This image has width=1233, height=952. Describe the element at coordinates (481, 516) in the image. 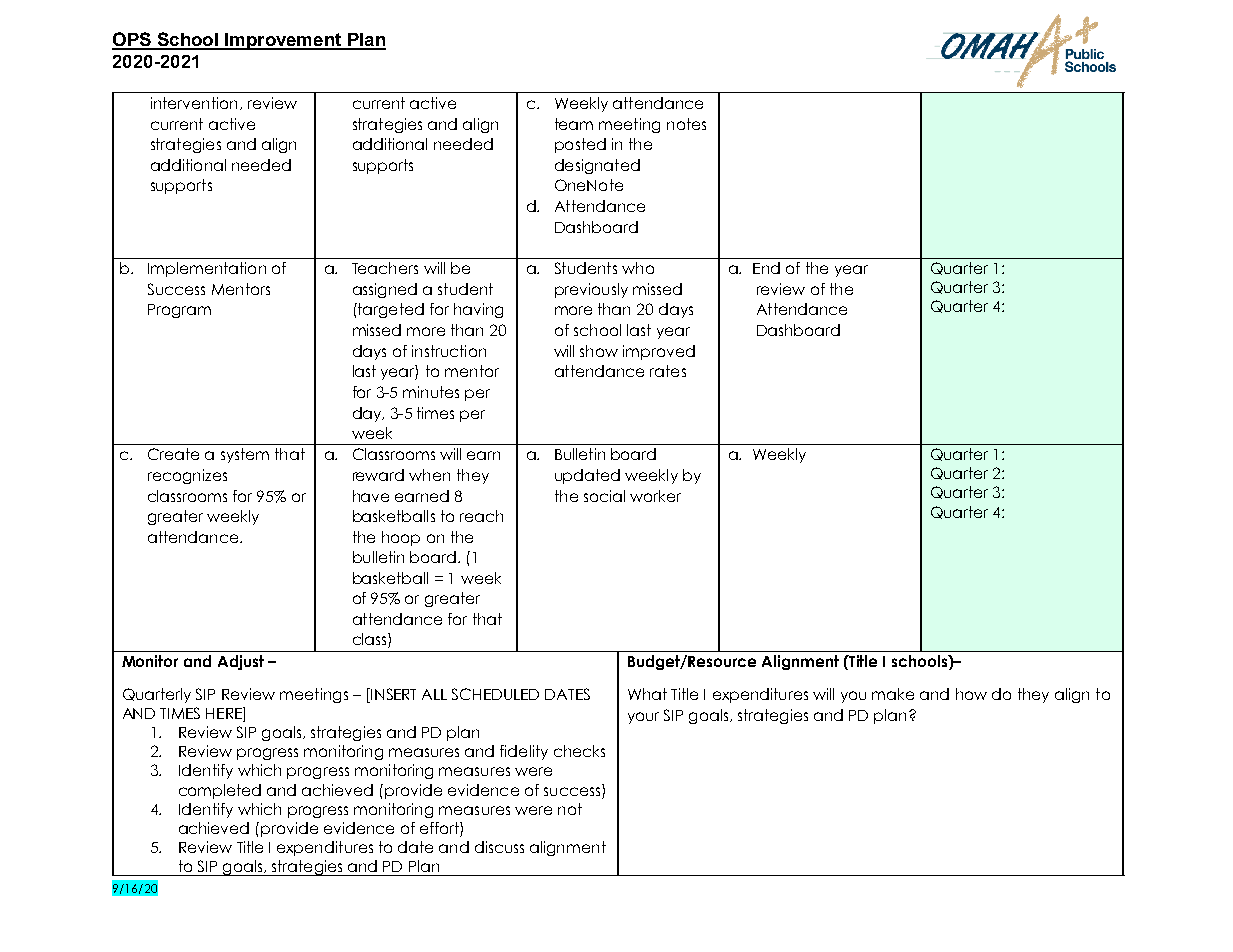

I see `reach` at that location.
